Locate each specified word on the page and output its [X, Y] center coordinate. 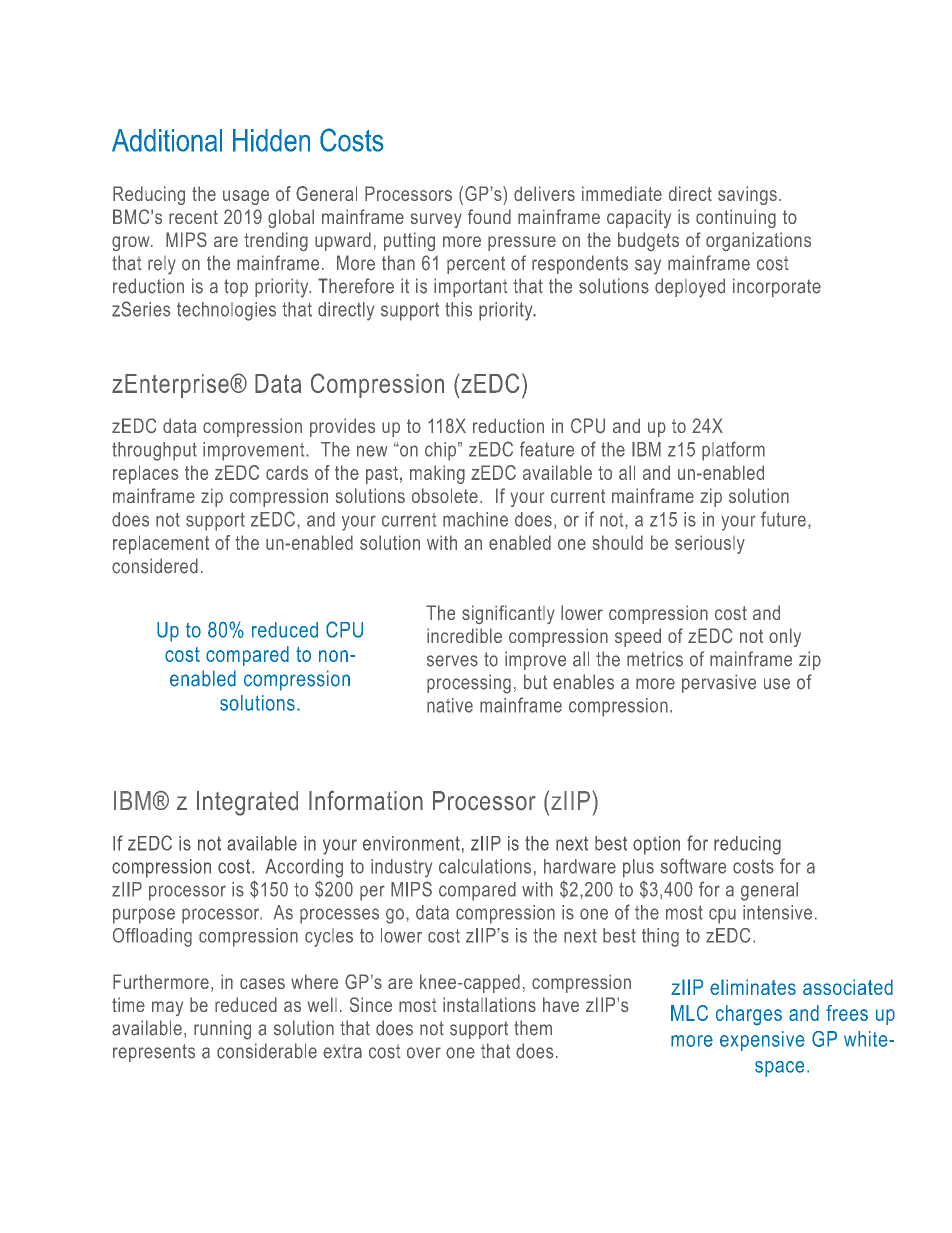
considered [155, 566]
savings [747, 195]
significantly [508, 614]
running [222, 1030]
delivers [544, 193]
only [785, 637]
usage [246, 197]
